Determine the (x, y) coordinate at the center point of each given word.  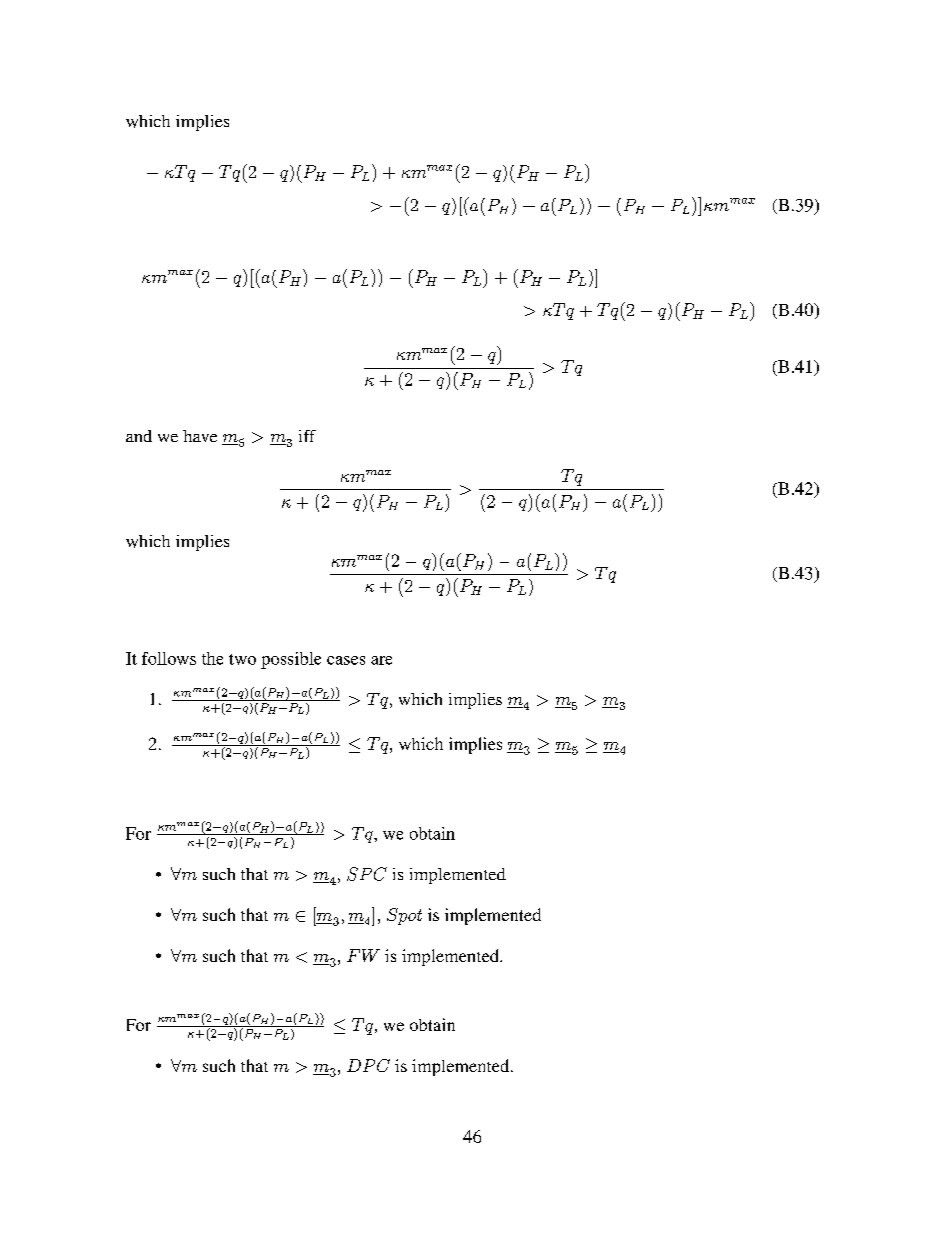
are (381, 660)
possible (291, 660)
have (200, 436)
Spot (404, 916)
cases (346, 660)
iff (307, 436)
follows (169, 658)
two (242, 659)
